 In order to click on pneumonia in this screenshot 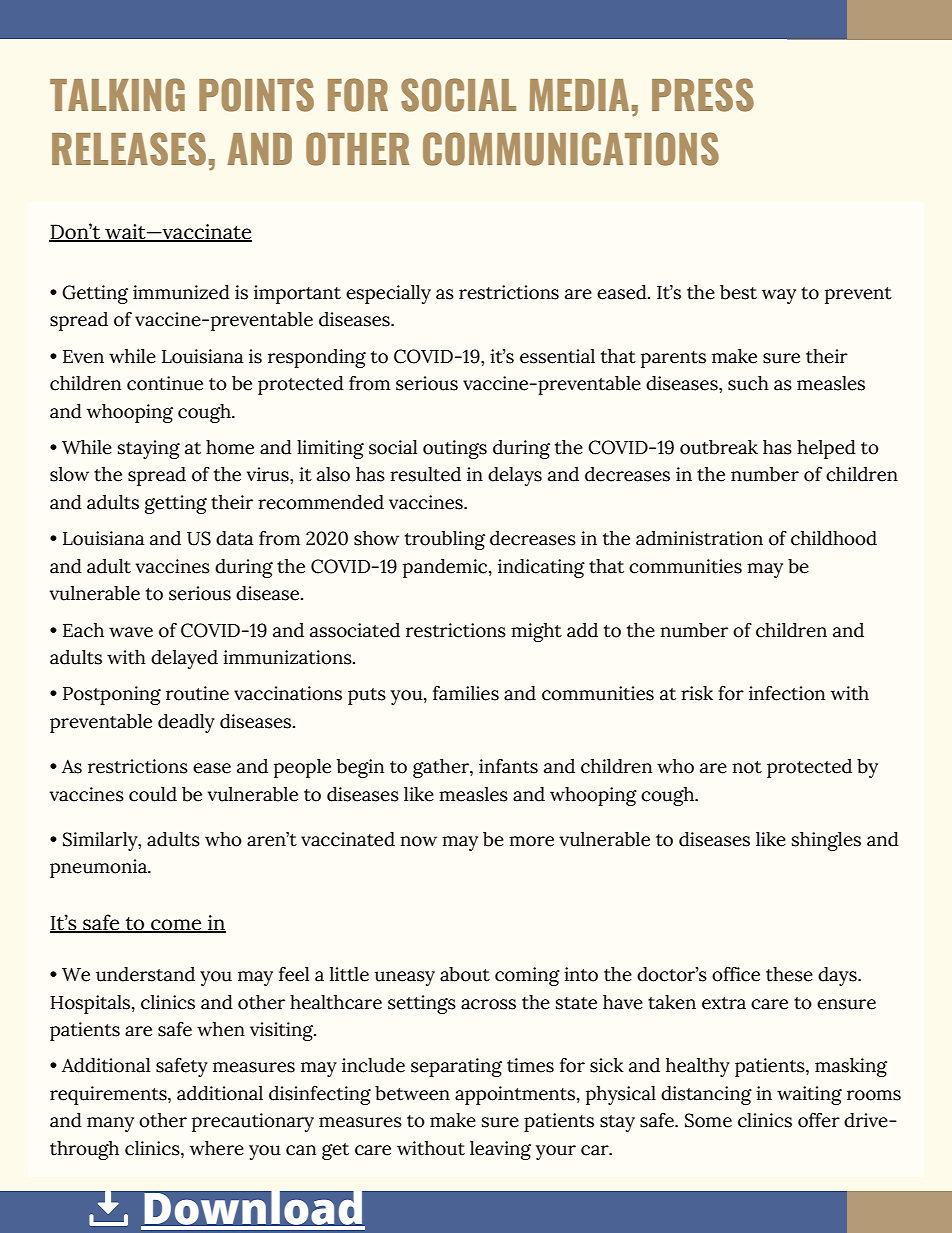, I will do `click(99, 868)`.
